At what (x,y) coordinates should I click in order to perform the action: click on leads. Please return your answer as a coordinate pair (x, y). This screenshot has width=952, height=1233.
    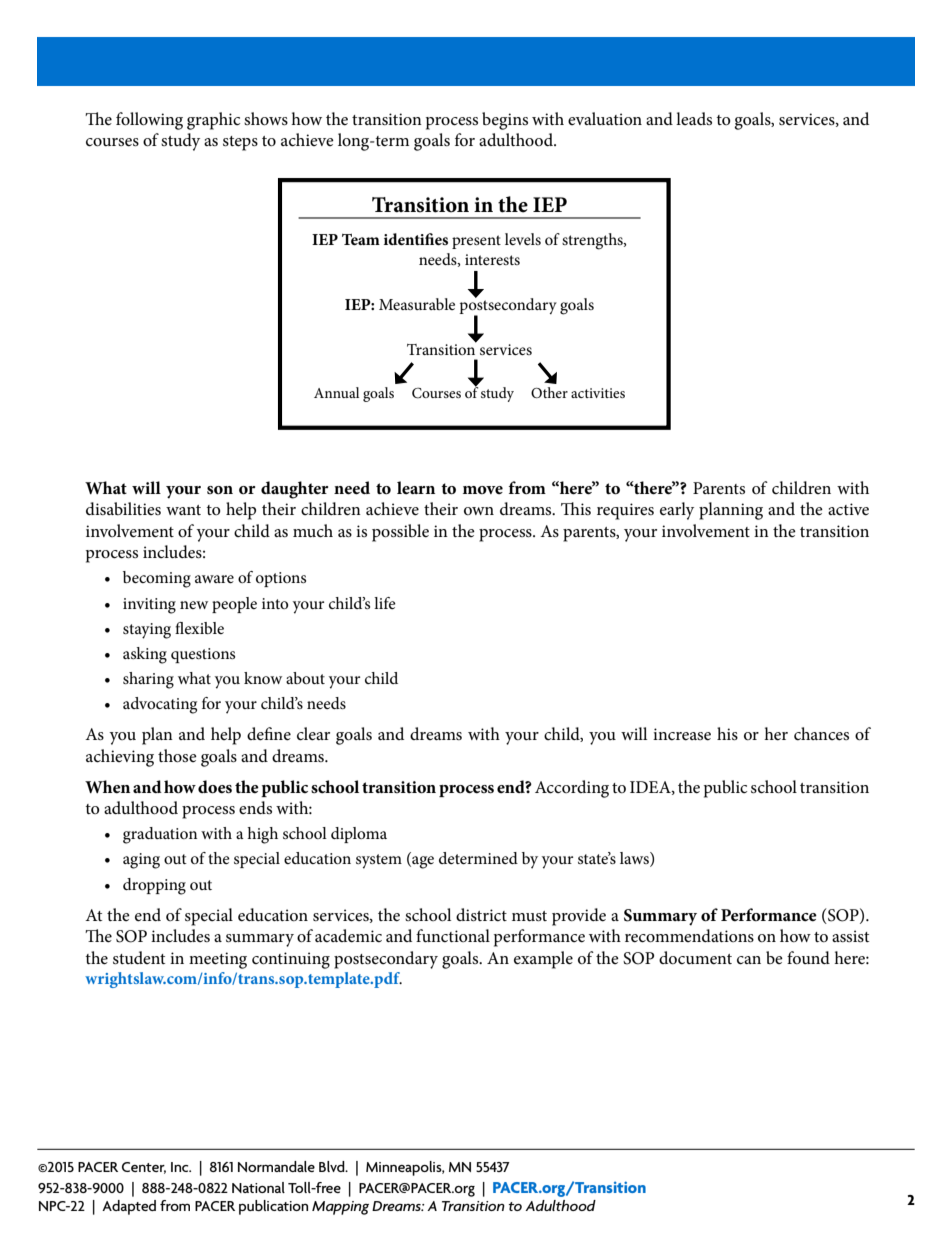
    Looking at the image, I should click on (694, 118).
